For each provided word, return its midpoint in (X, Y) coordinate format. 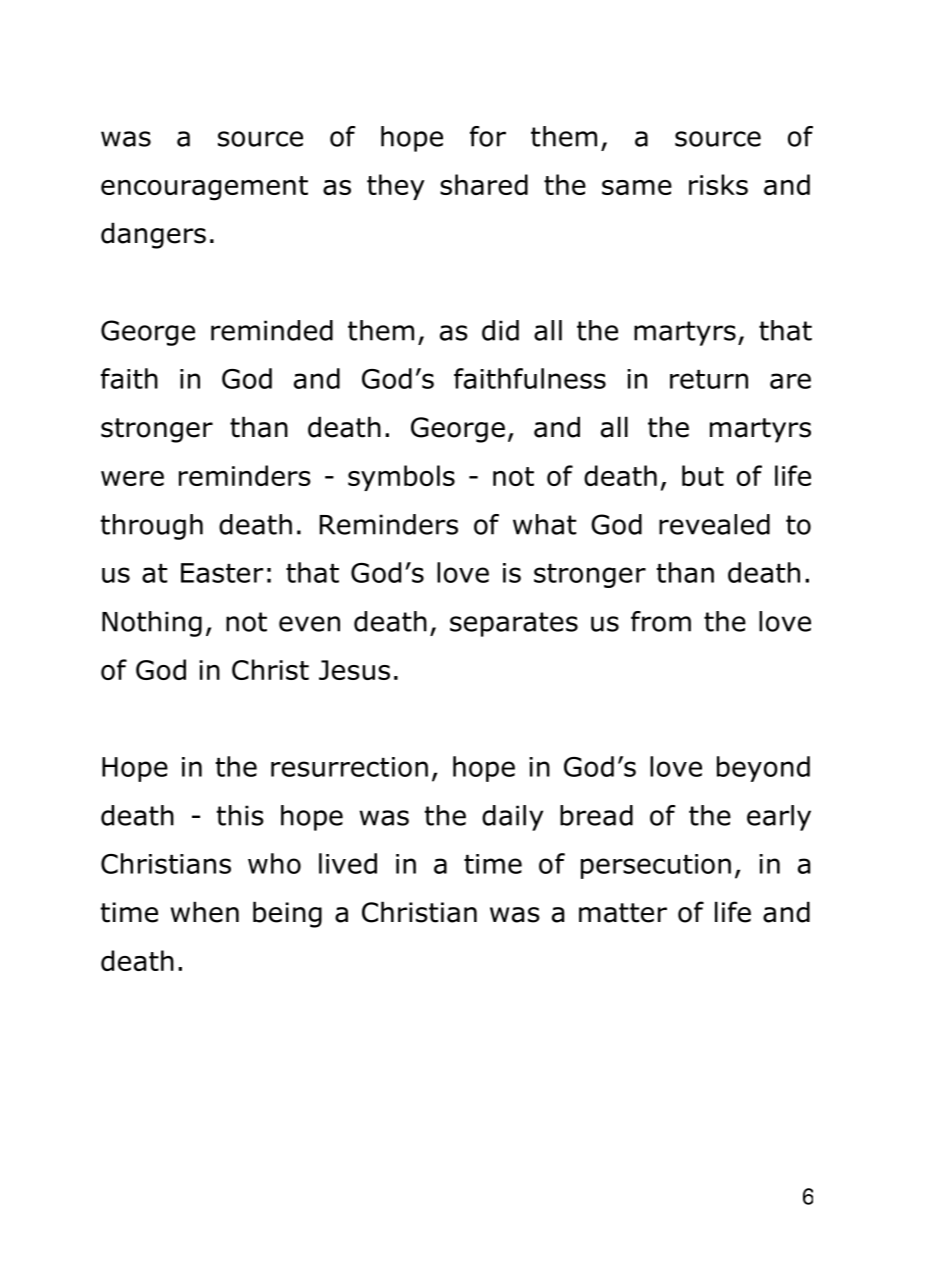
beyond (763, 769)
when (205, 912)
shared (484, 184)
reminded (272, 330)
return (709, 379)
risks (718, 184)
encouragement (204, 188)
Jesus (354, 670)
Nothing (152, 624)
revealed (714, 524)
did (500, 330)
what (544, 524)
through (152, 527)
